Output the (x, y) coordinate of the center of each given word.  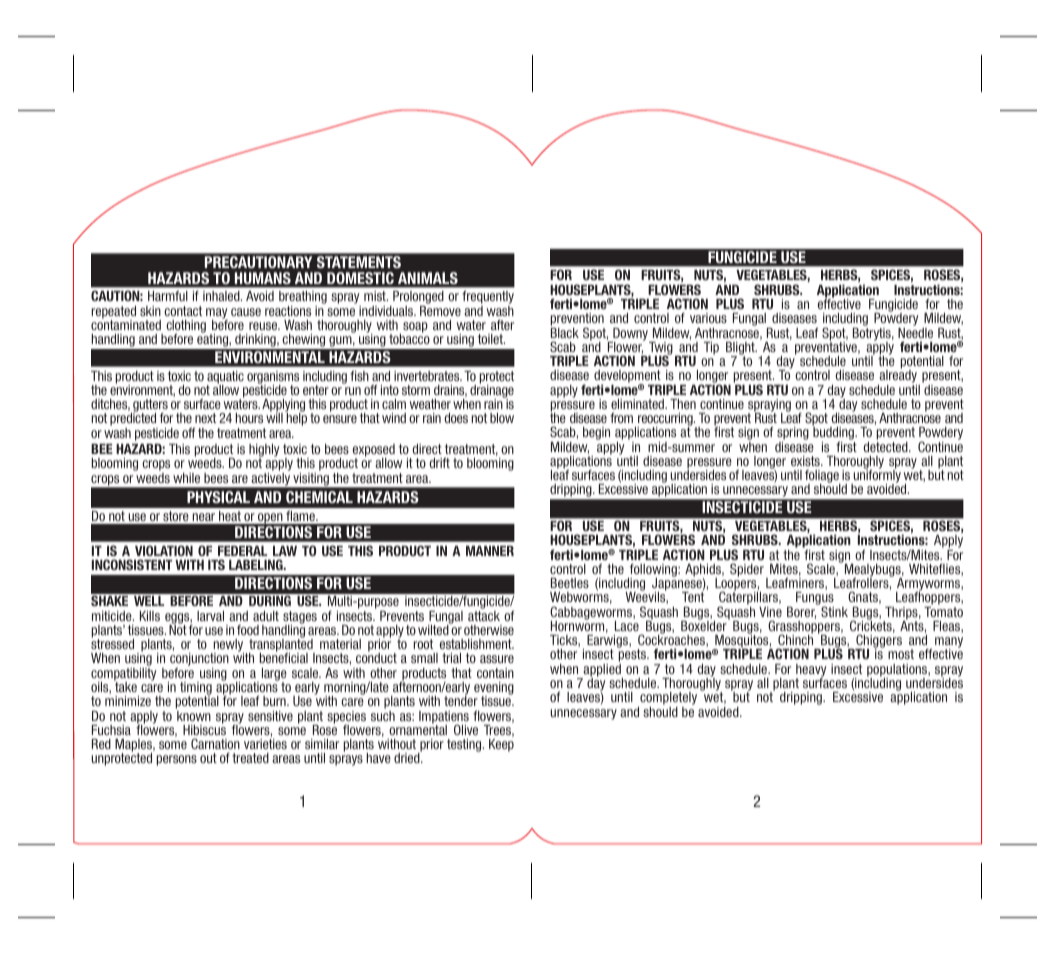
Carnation (215, 743)
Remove (440, 309)
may (217, 314)
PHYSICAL (218, 497)
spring (793, 435)
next (205, 418)
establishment (477, 644)
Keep (501, 745)
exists (806, 461)
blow (502, 418)
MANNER (490, 551)
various (708, 318)
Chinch (795, 639)
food (248, 630)
